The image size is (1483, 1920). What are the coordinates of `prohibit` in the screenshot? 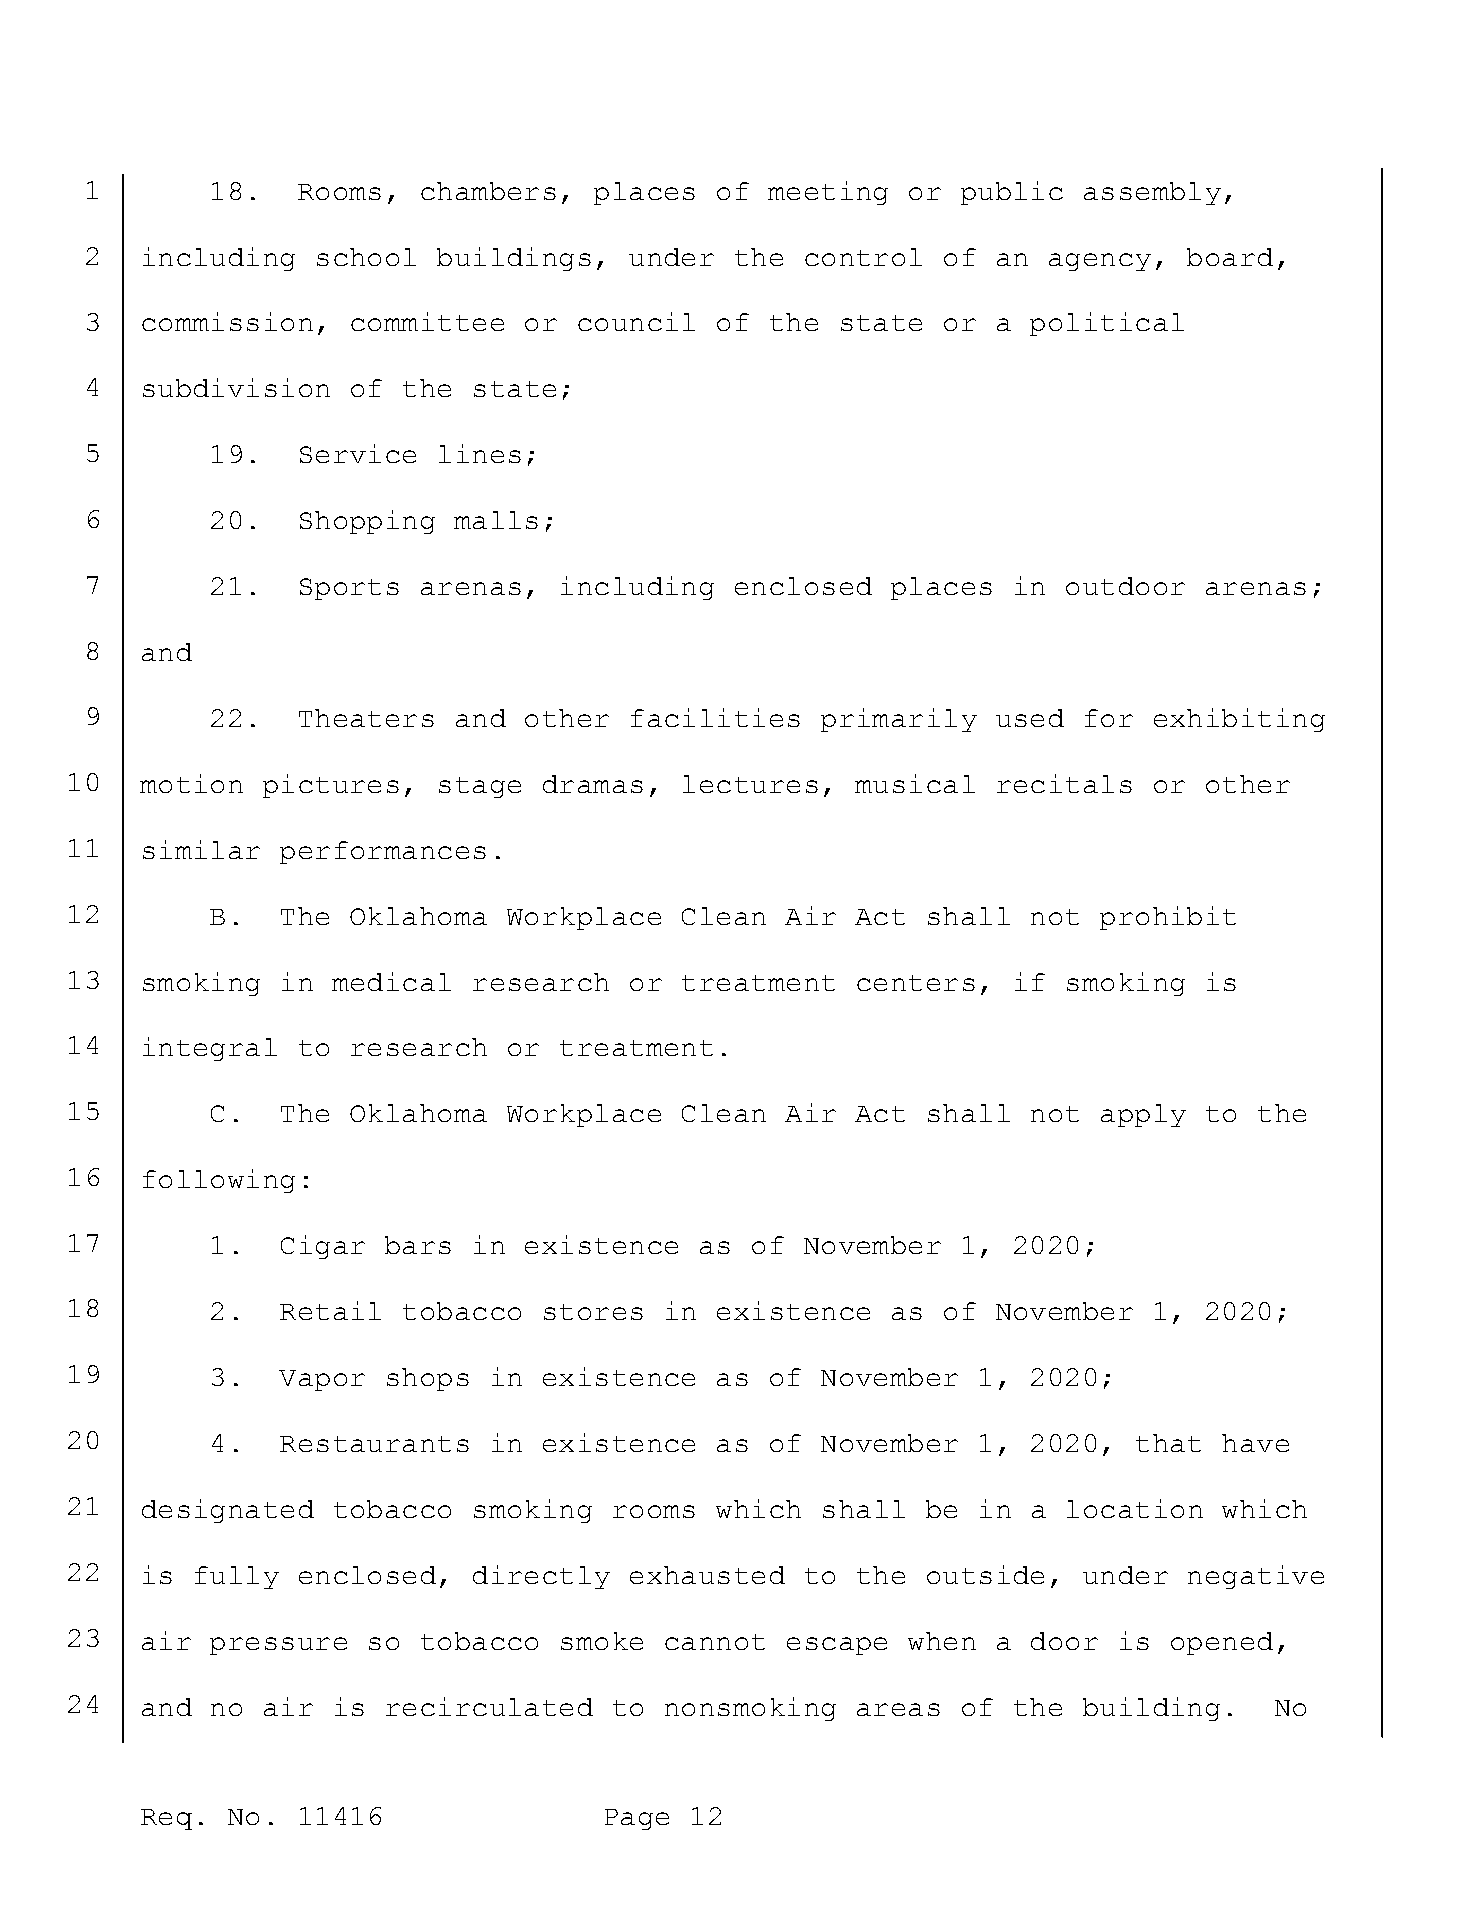 It's located at (1168, 918).
